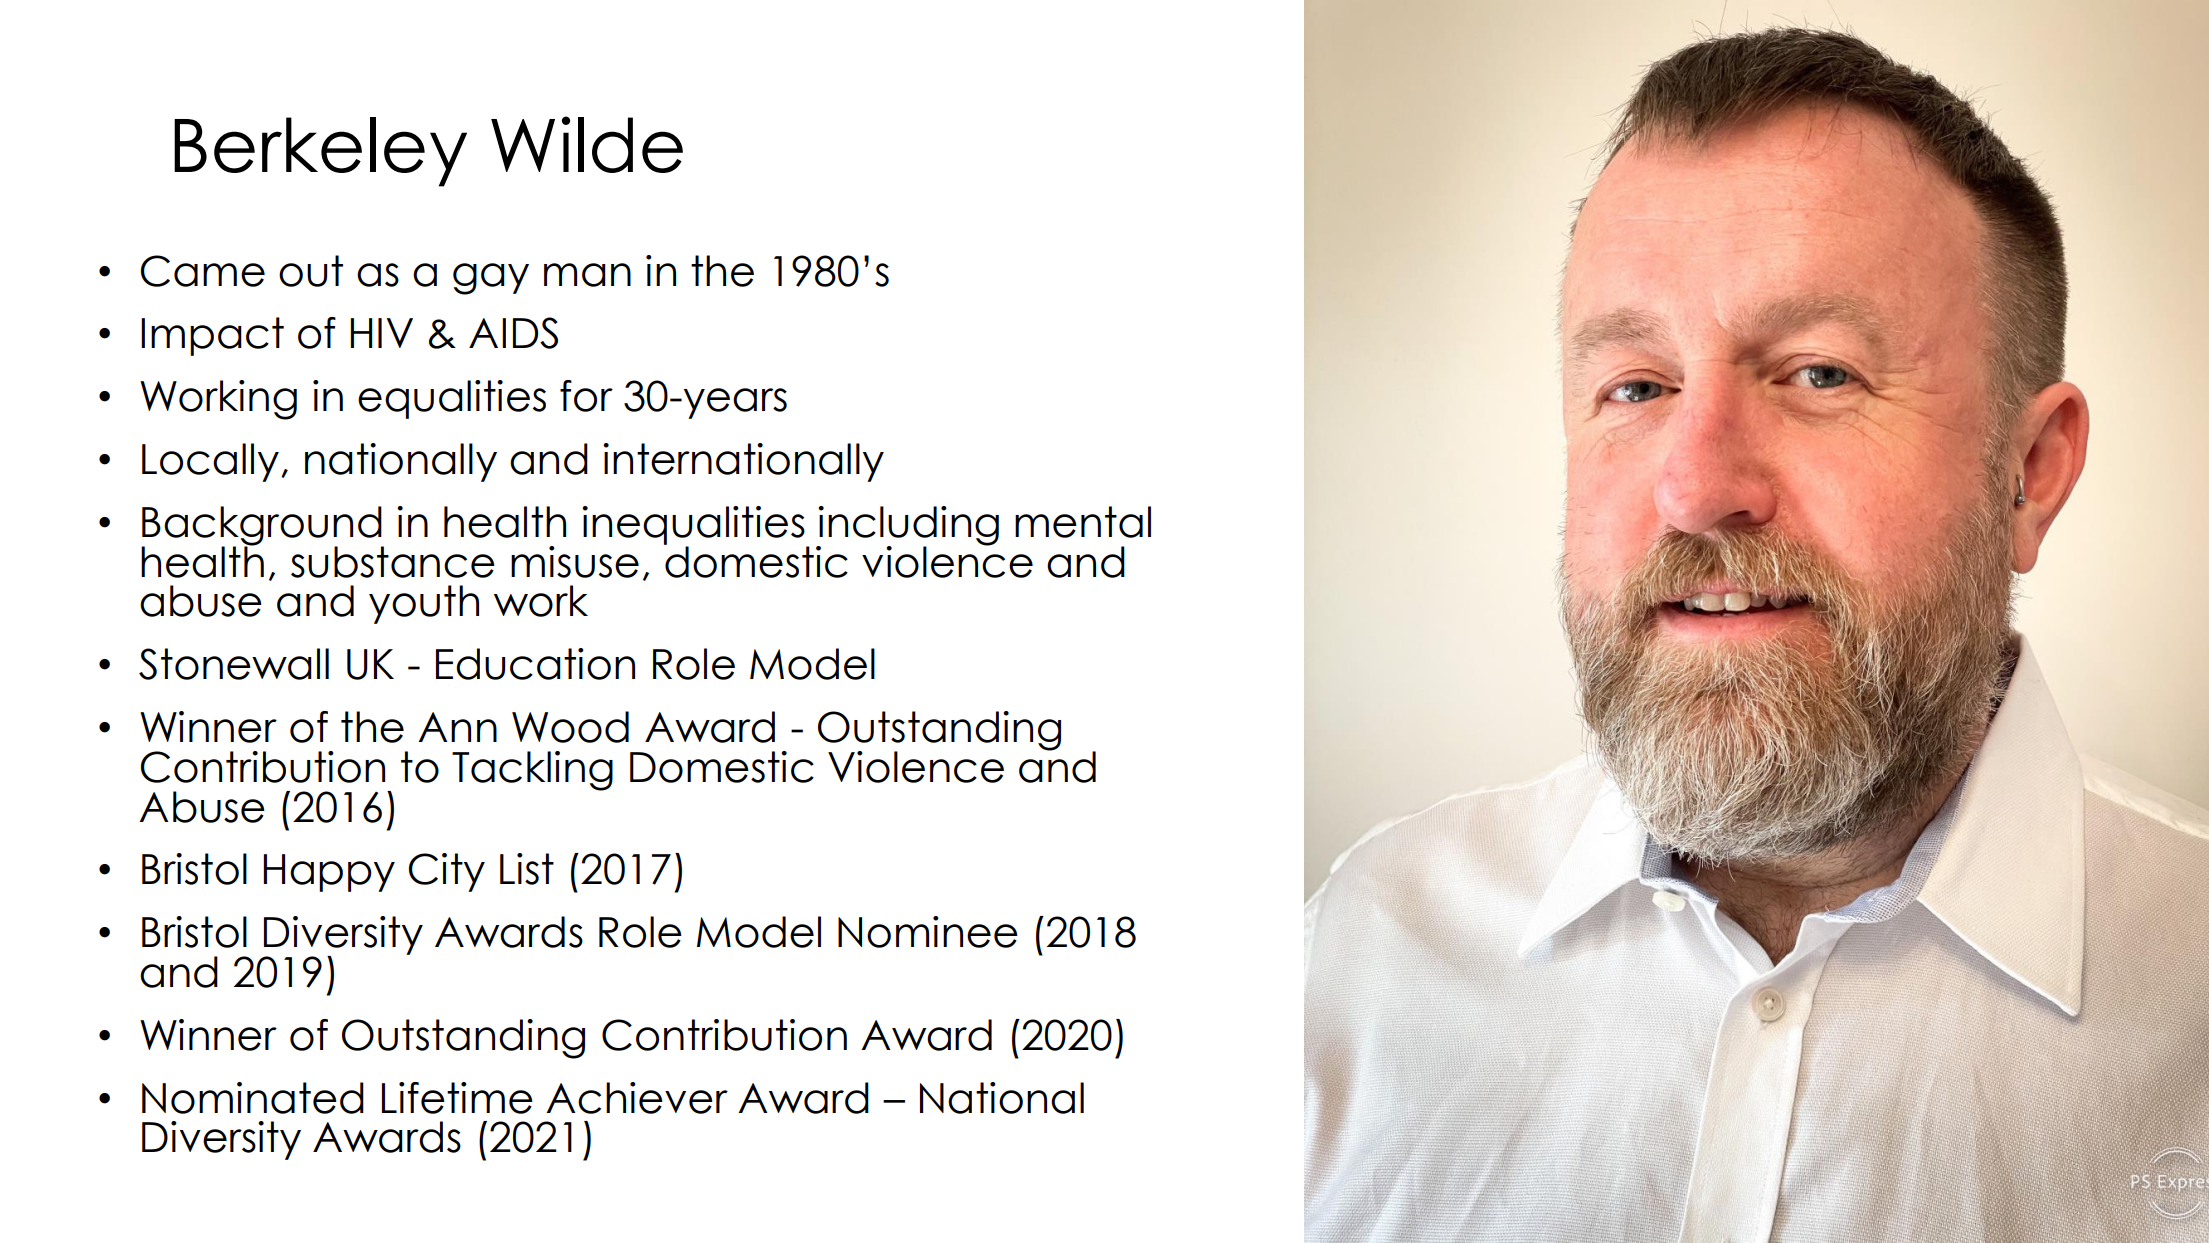 The height and width of the screenshot is (1243, 2209). Describe the element at coordinates (320, 152) in the screenshot. I see `Berkeley` at that location.
